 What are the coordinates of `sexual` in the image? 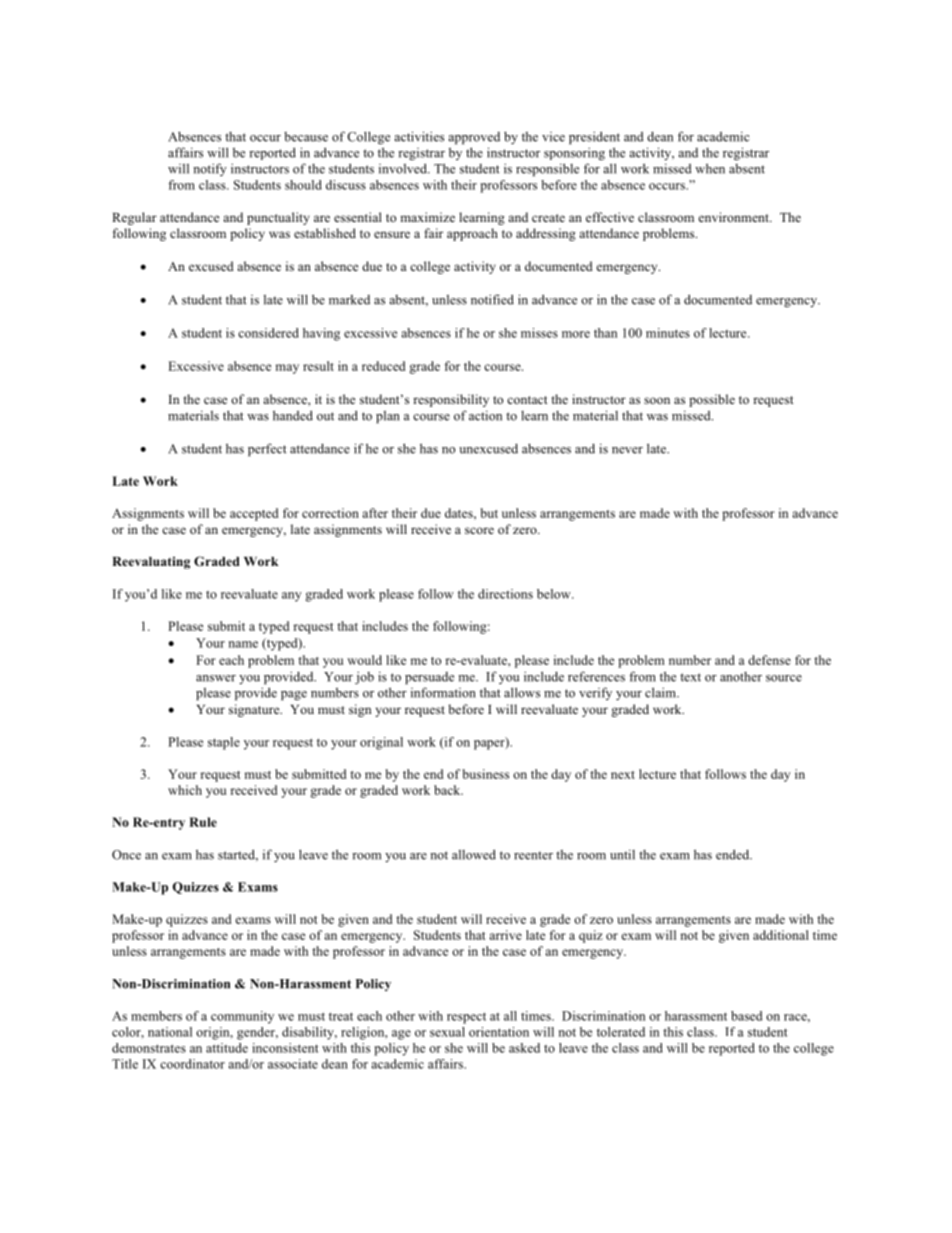 It's located at (447, 1032).
